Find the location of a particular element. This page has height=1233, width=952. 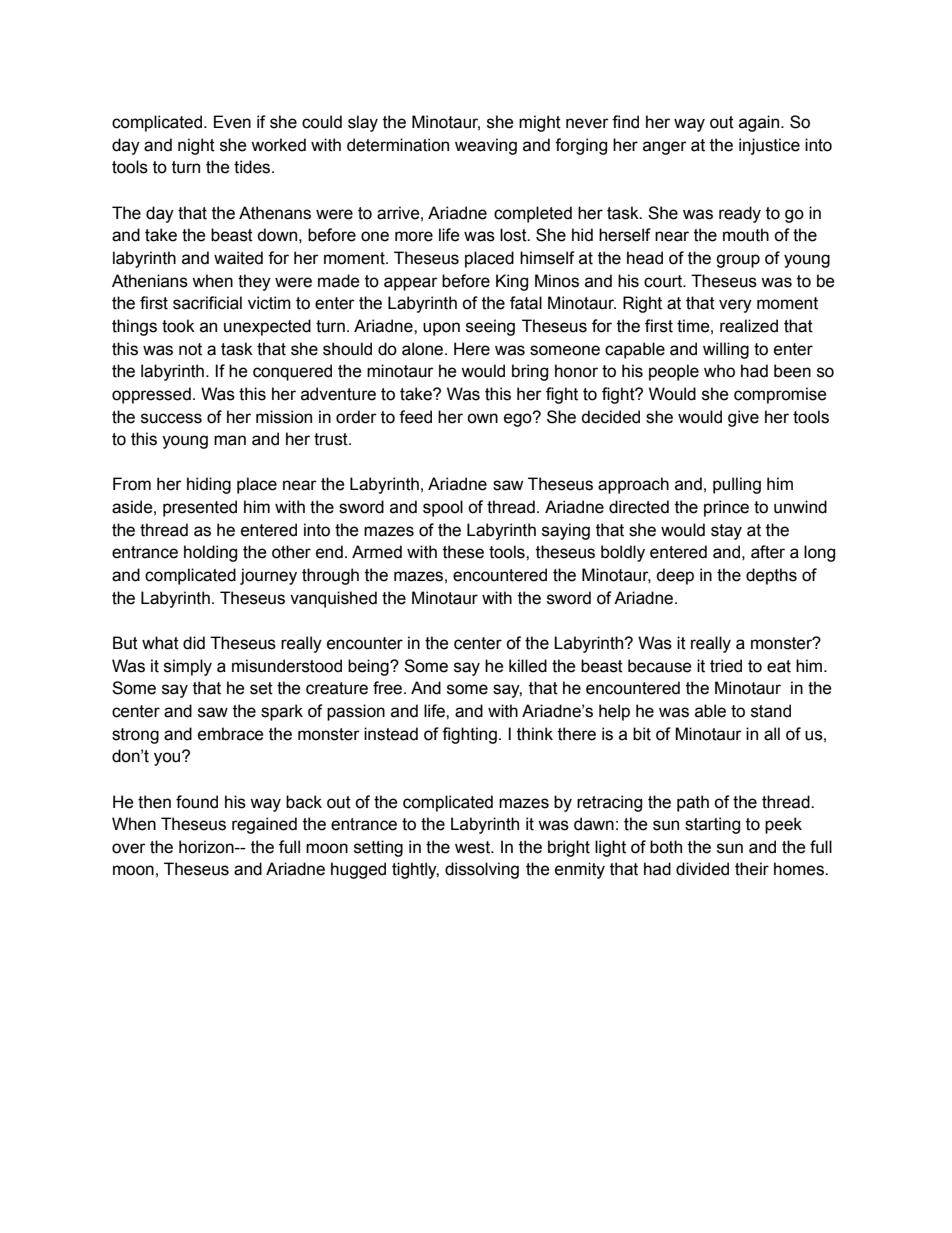

pulling is located at coordinates (737, 485).
